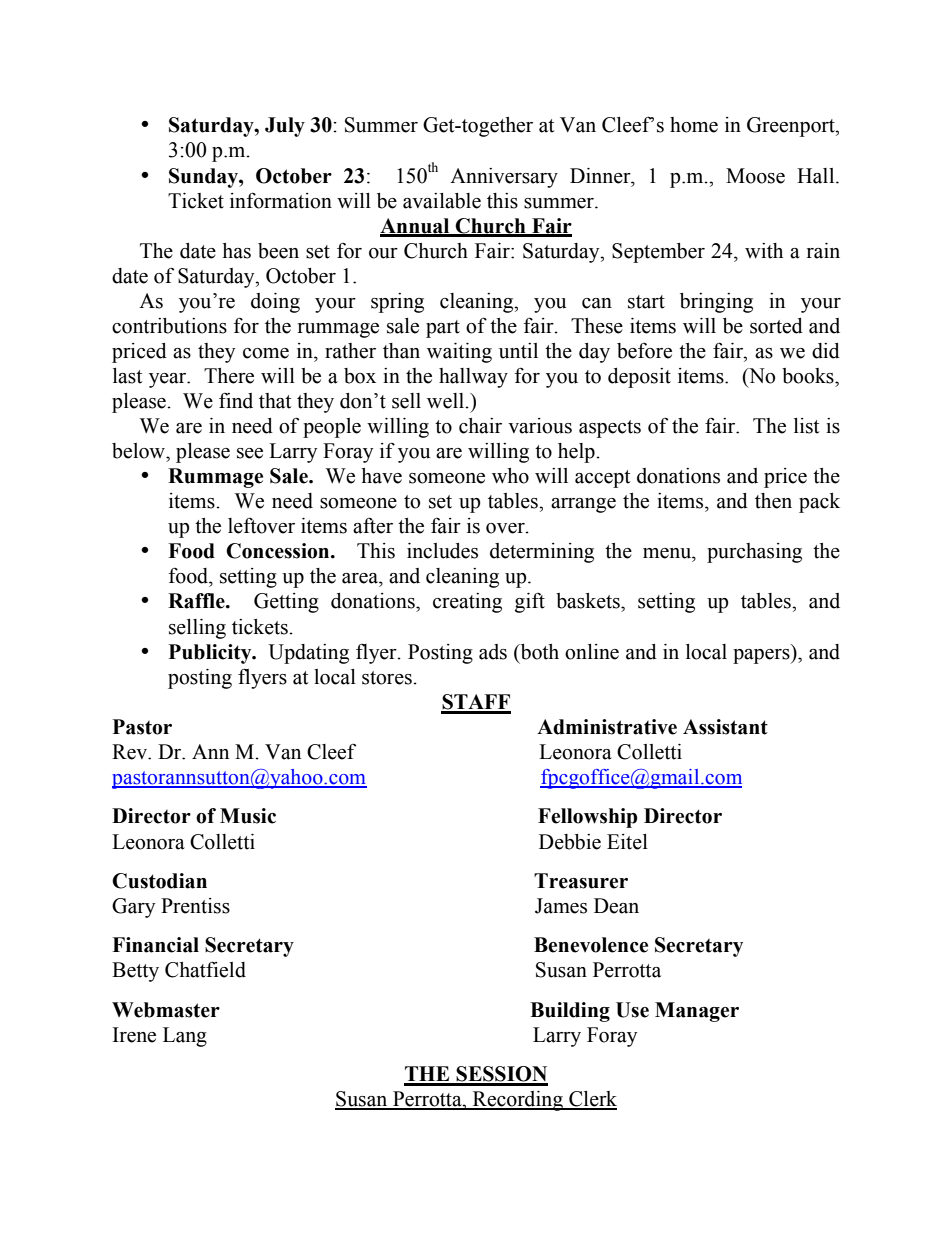  What do you see at coordinates (446, 401) in the image?
I see `well` at bounding box center [446, 401].
